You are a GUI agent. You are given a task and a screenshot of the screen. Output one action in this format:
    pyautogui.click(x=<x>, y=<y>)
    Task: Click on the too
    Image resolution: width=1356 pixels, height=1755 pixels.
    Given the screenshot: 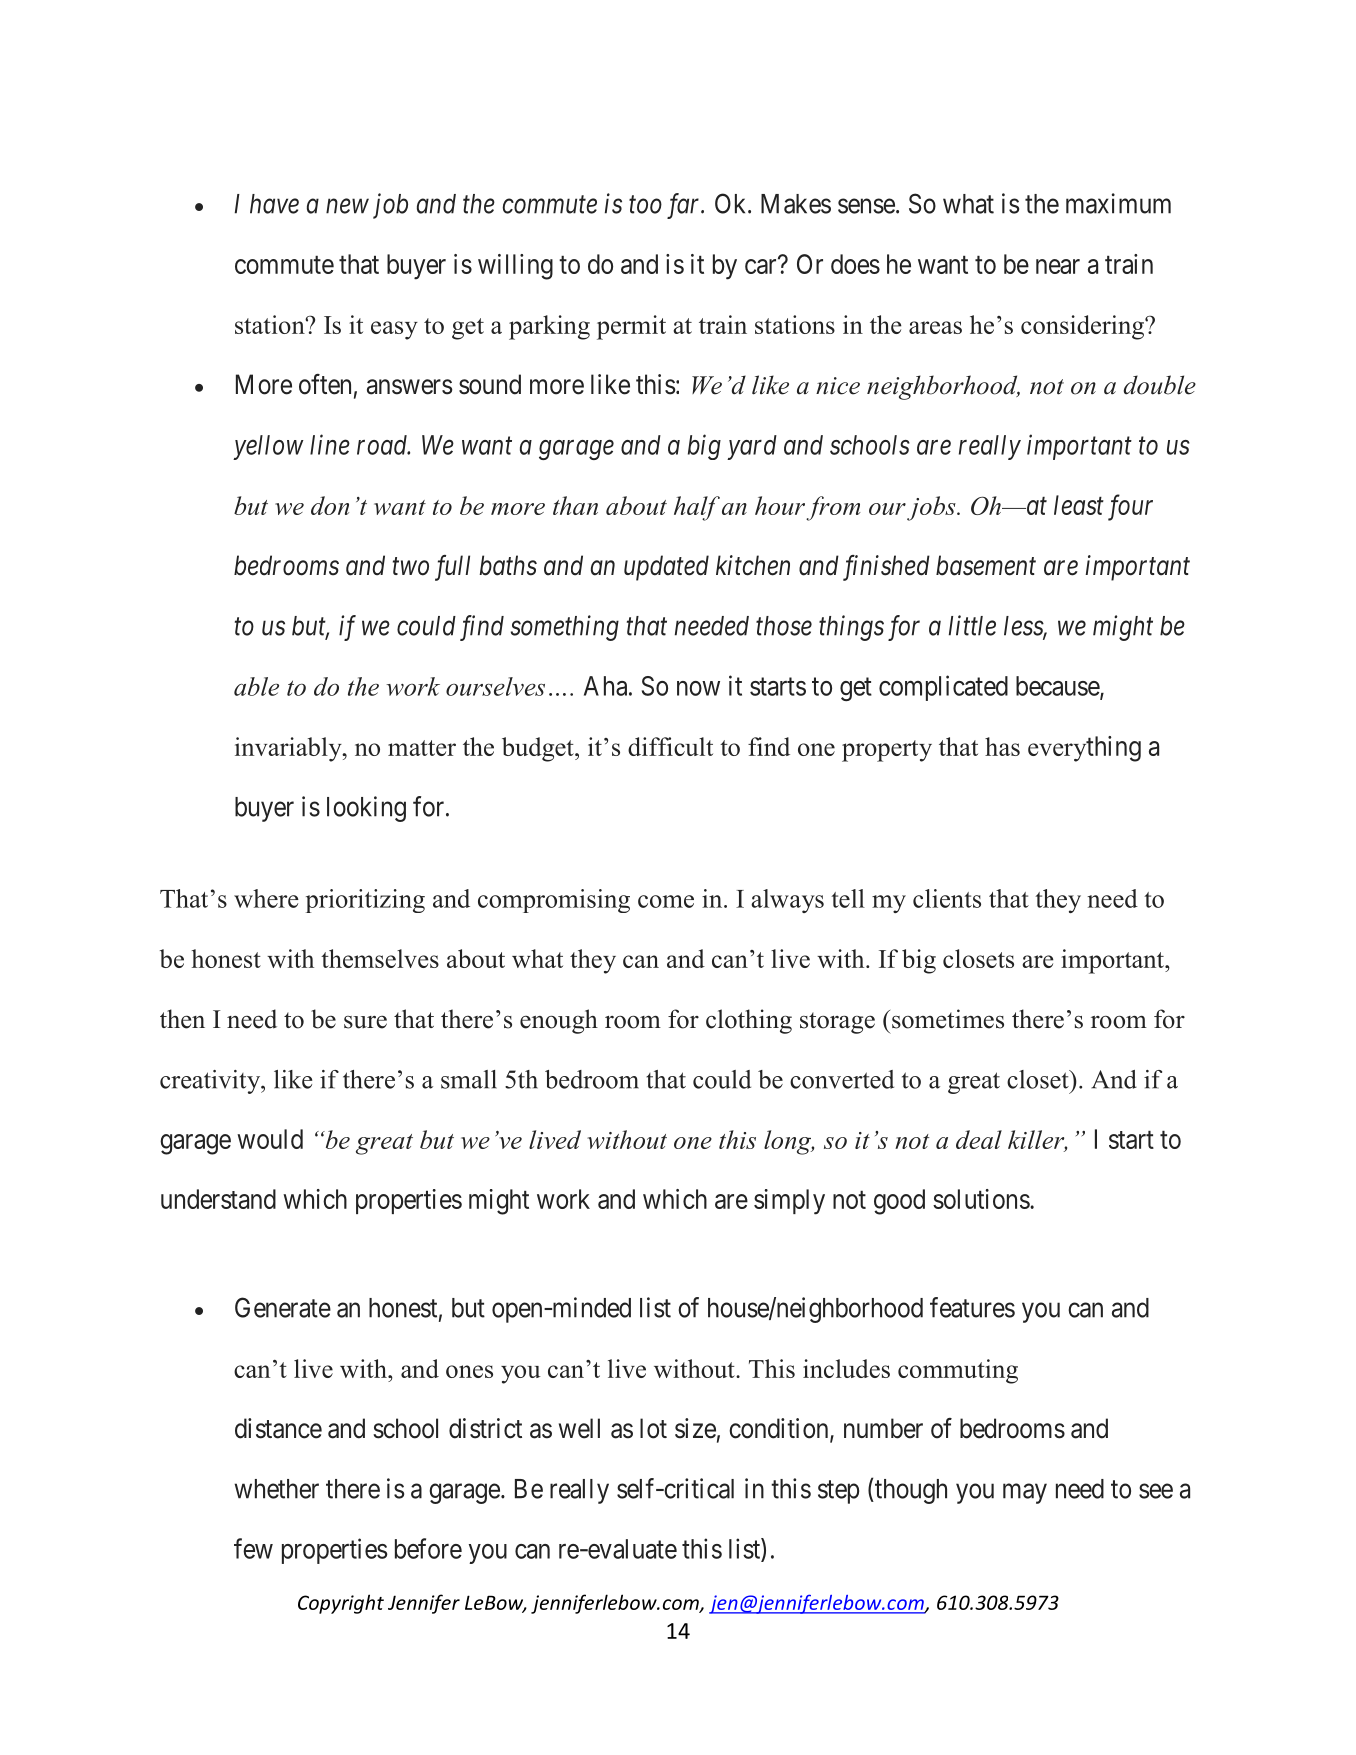 What is the action you would take?
    pyautogui.click(x=645, y=205)
